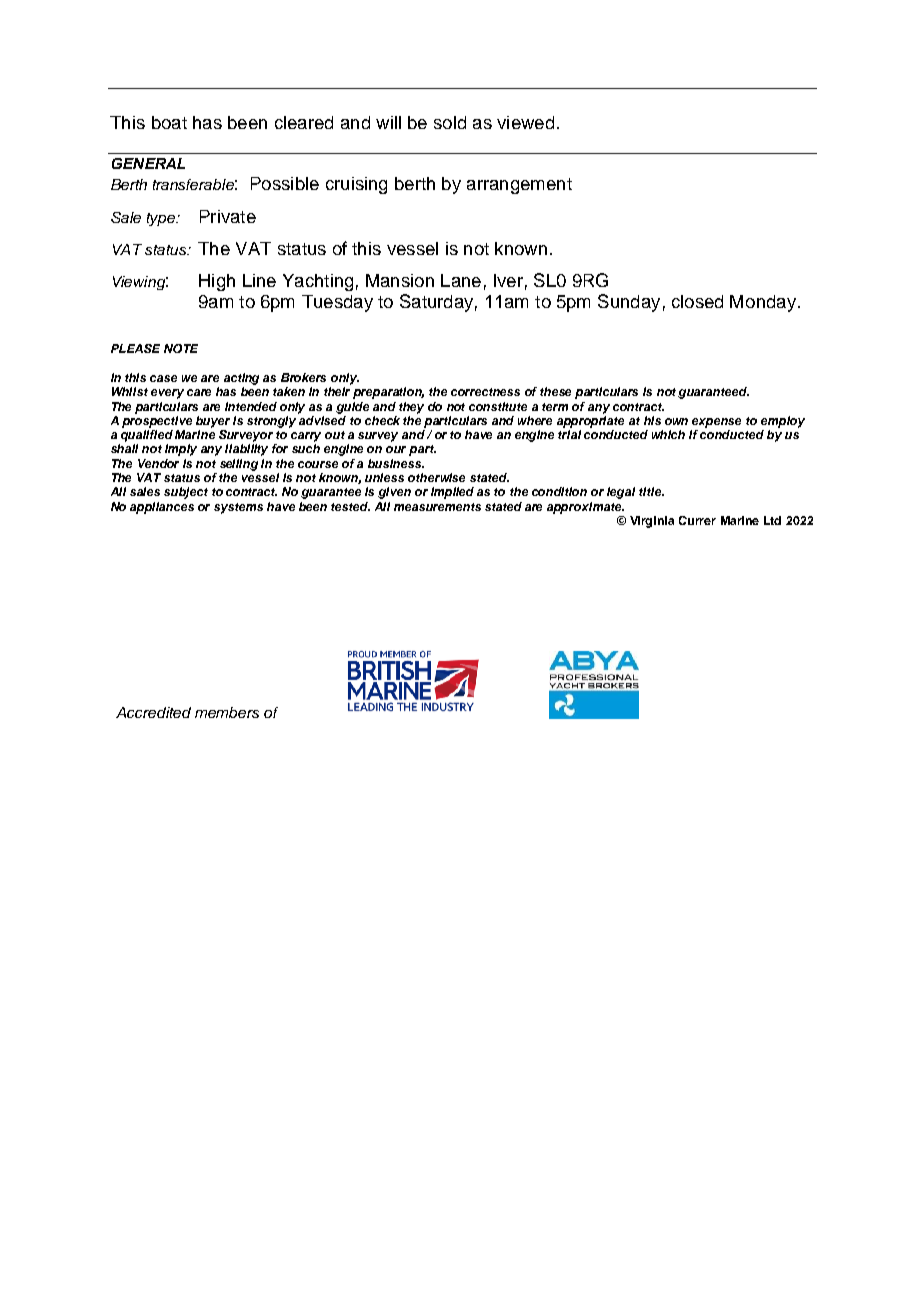  Describe the element at coordinates (450, 122) in the image. I see `sold` at that location.
